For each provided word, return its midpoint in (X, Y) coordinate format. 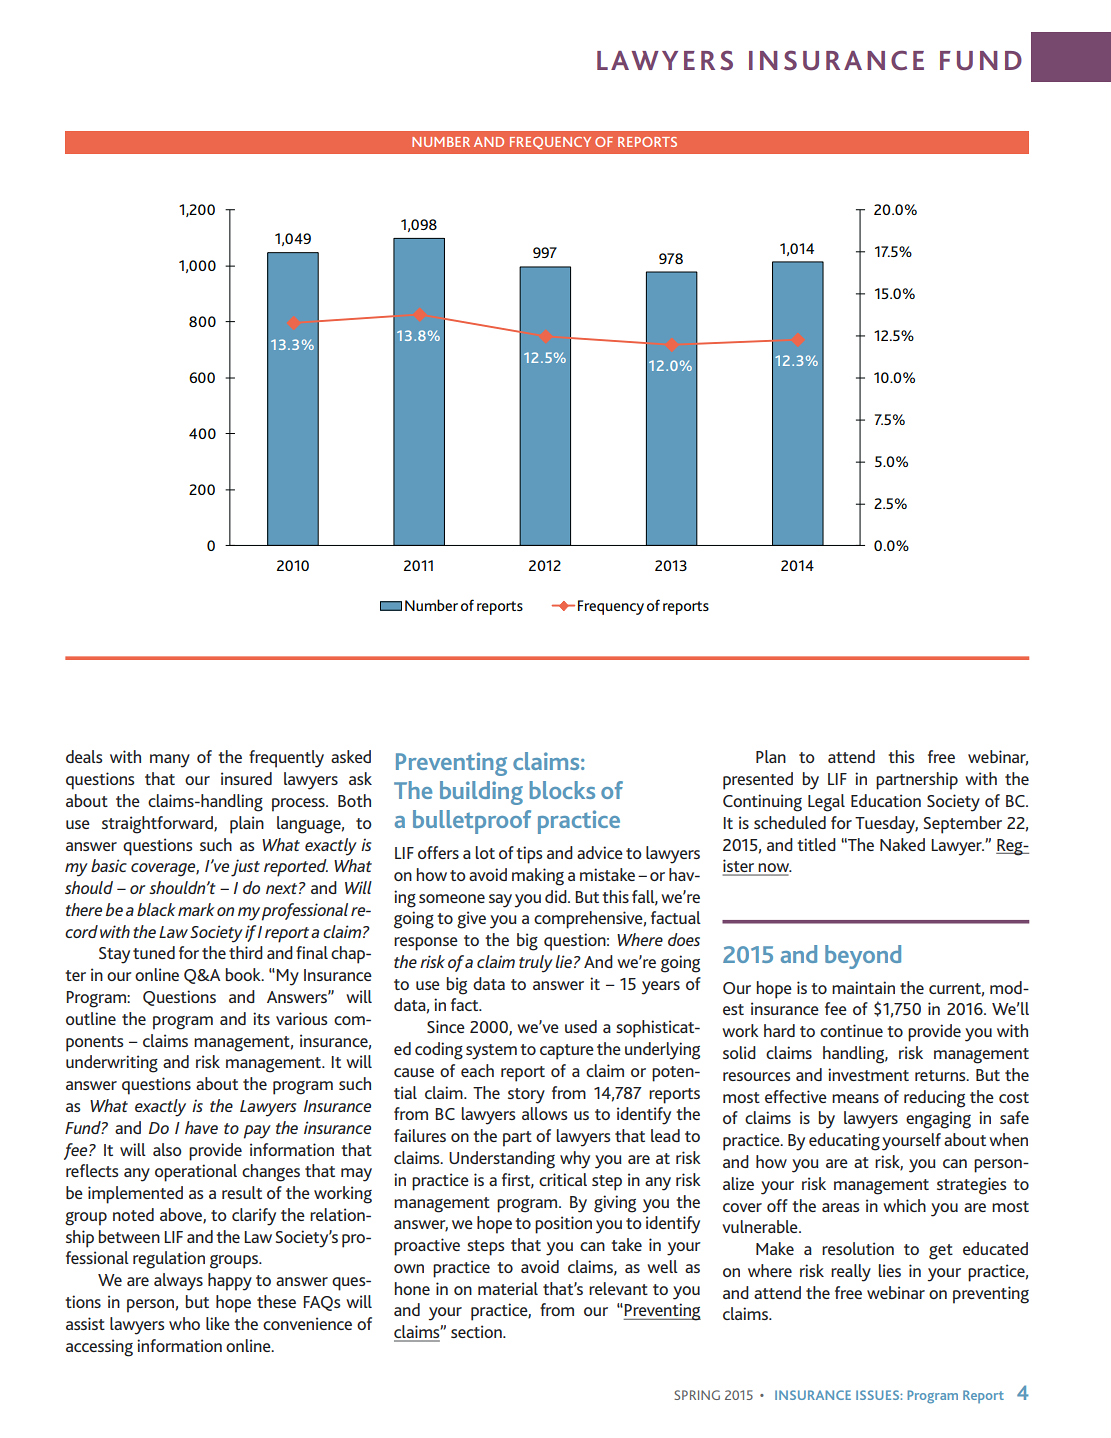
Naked (902, 844)
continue (851, 1030)
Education (886, 800)
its (261, 1018)
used (581, 1026)
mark (196, 909)
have (201, 1127)
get (941, 1252)
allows (545, 1113)
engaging (938, 1120)
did (557, 896)
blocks (562, 790)
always (178, 1282)
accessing (99, 1348)
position (563, 1225)
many (170, 761)
